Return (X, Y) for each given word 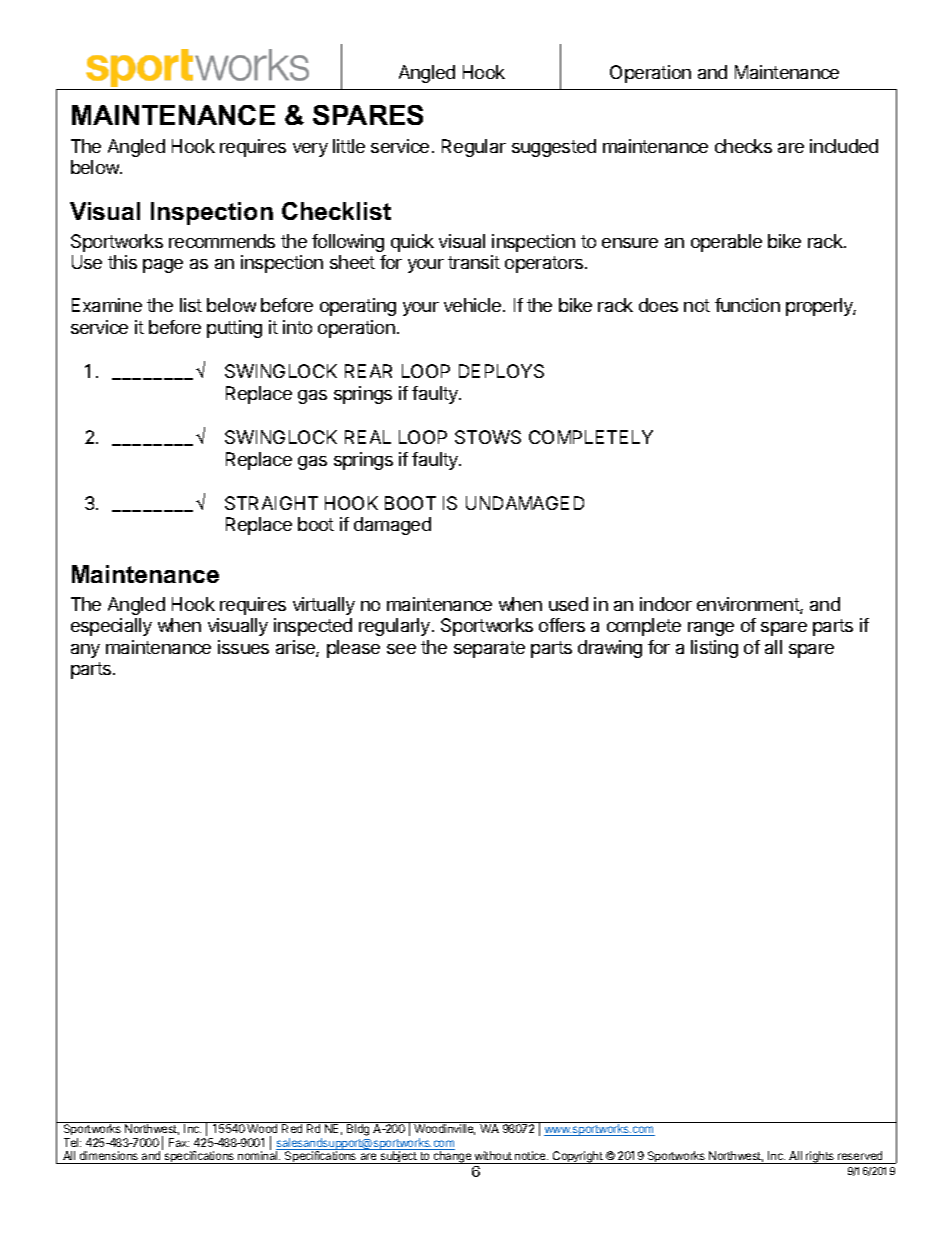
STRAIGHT (271, 503)
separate (489, 649)
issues (243, 647)
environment (749, 605)
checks (743, 146)
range (711, 629)
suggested (554, 148)
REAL (368, 437)
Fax (179, 1142)
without (493, 1155)
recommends (222, 241)
